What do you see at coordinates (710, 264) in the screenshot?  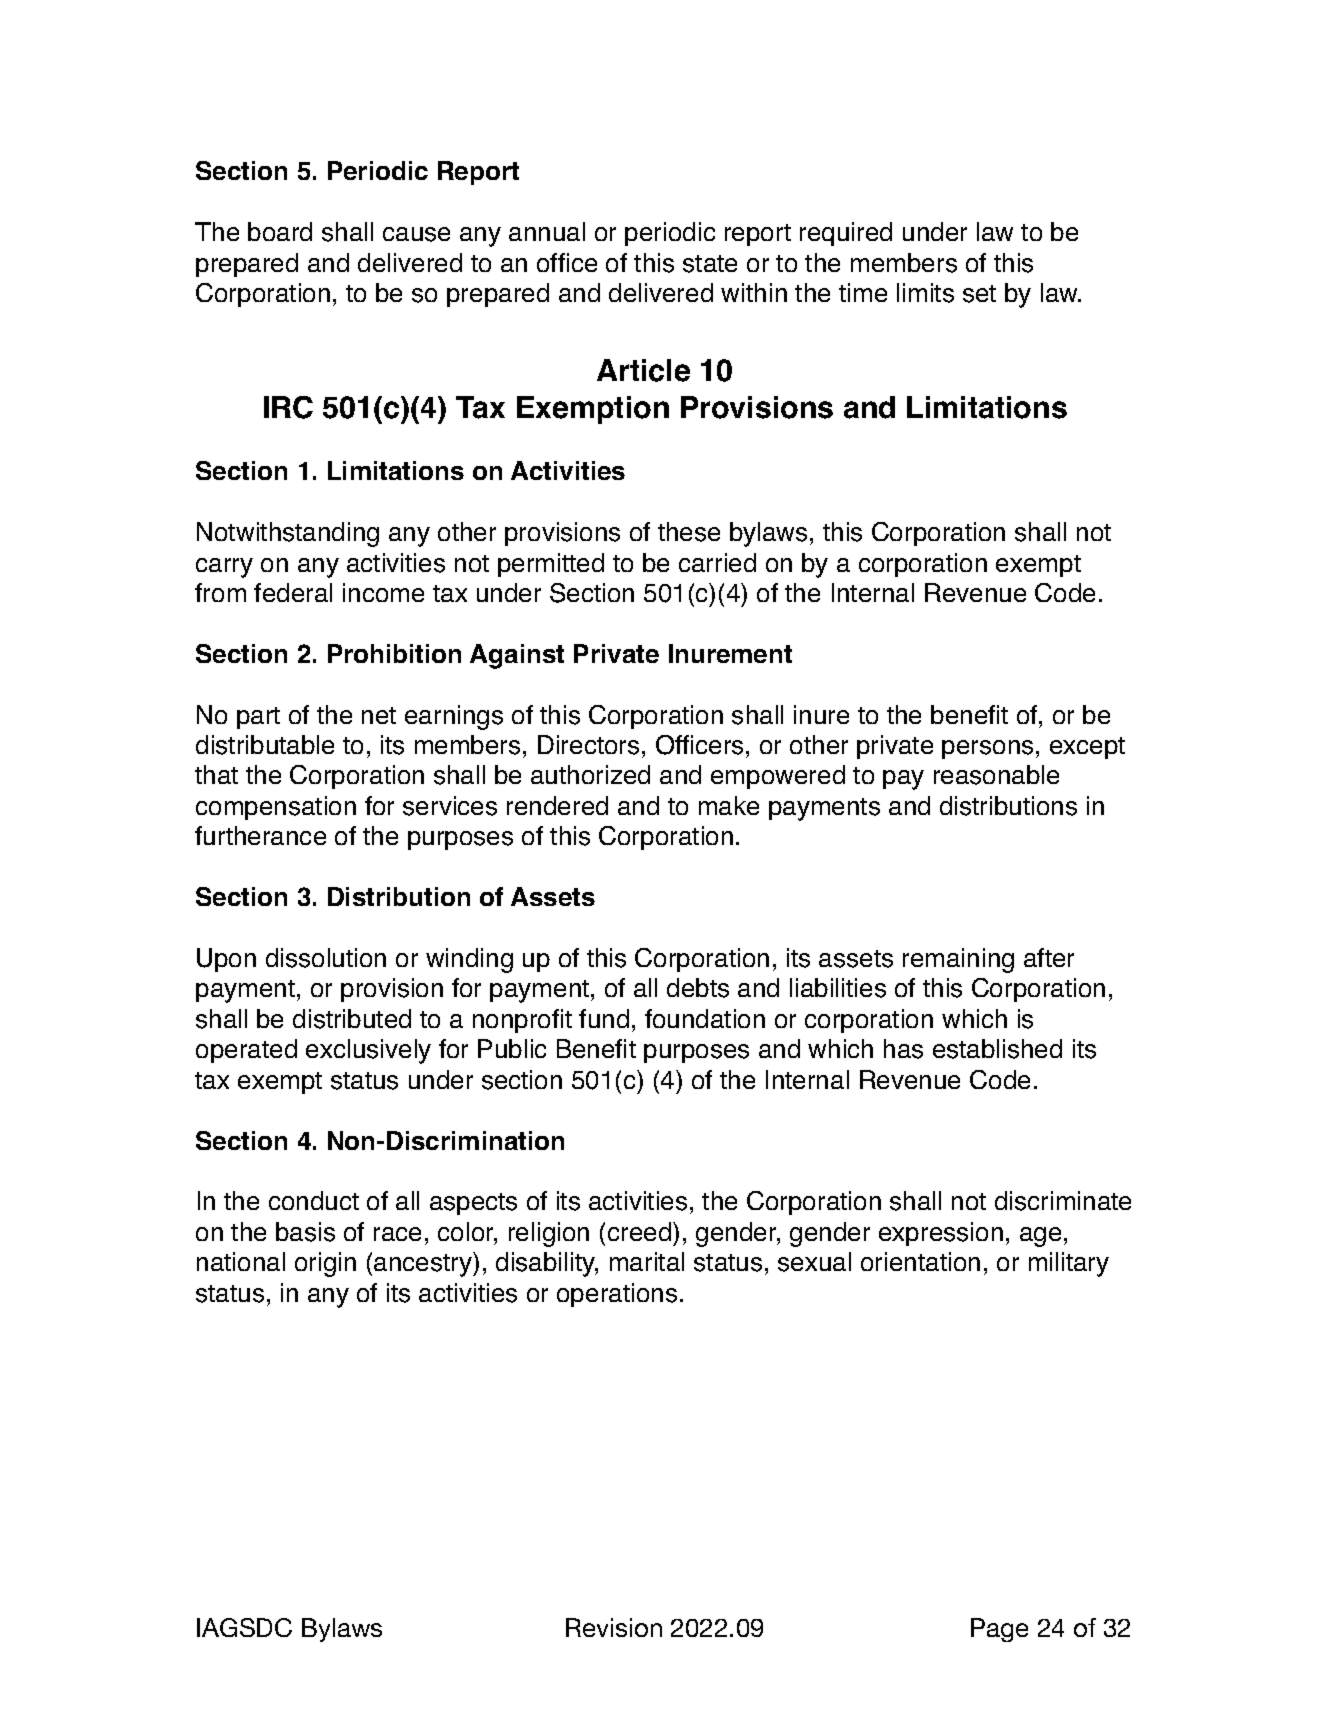 I see `state` at bounding box center [710, 264].
